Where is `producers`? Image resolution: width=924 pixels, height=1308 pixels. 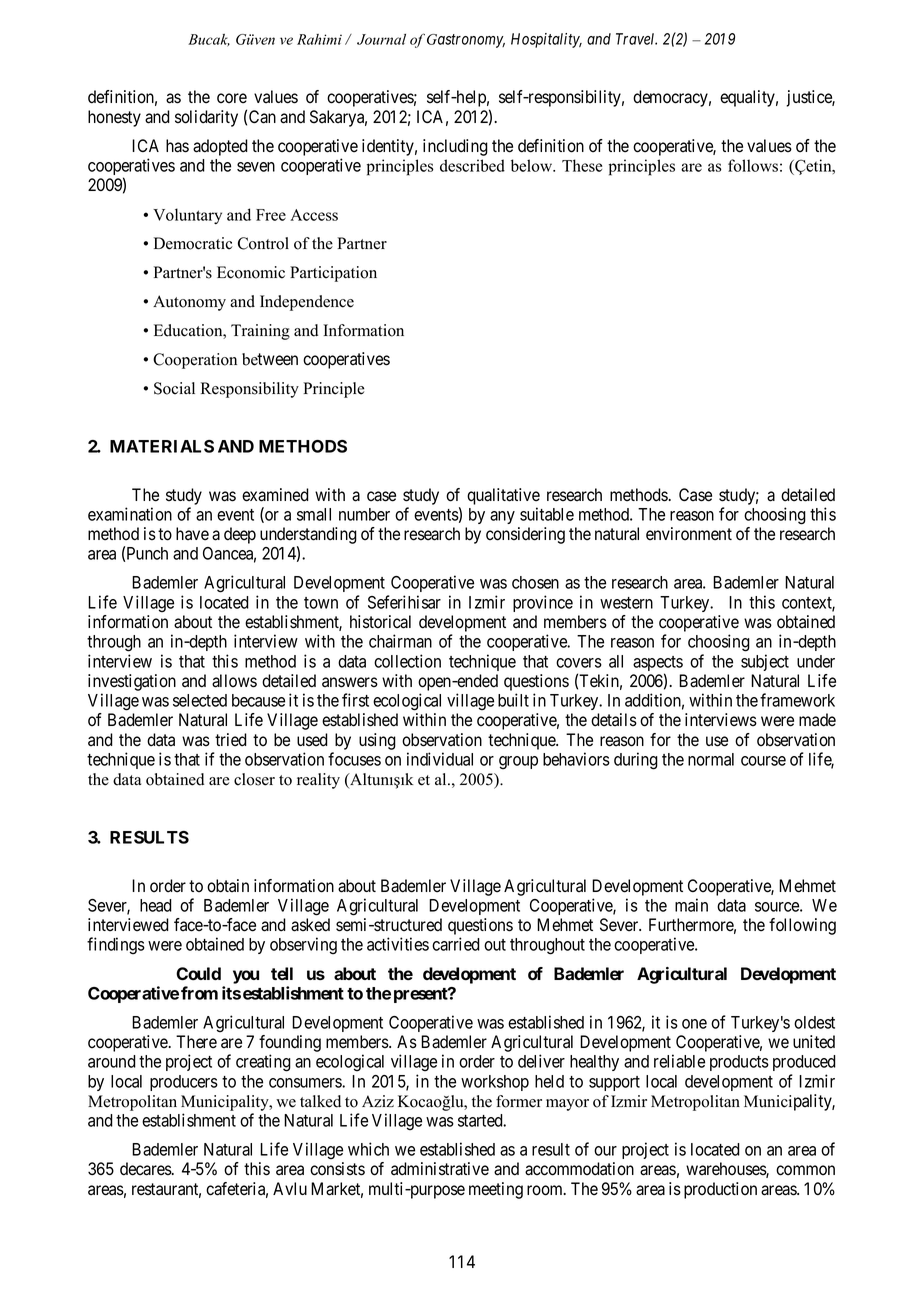
producers is located at coordinates (184, 1083).
